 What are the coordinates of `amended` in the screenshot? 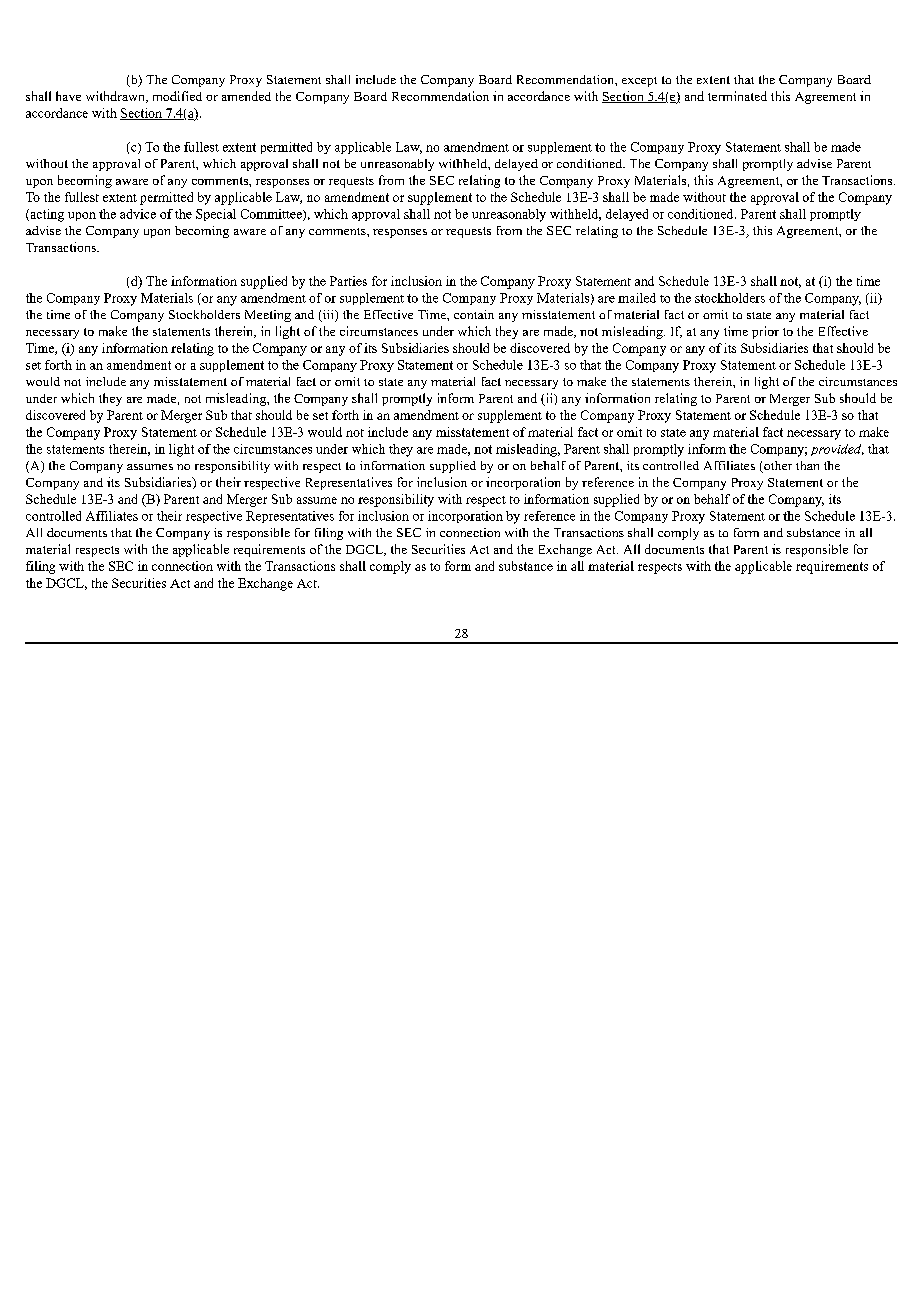 It's located at (246, 96).
